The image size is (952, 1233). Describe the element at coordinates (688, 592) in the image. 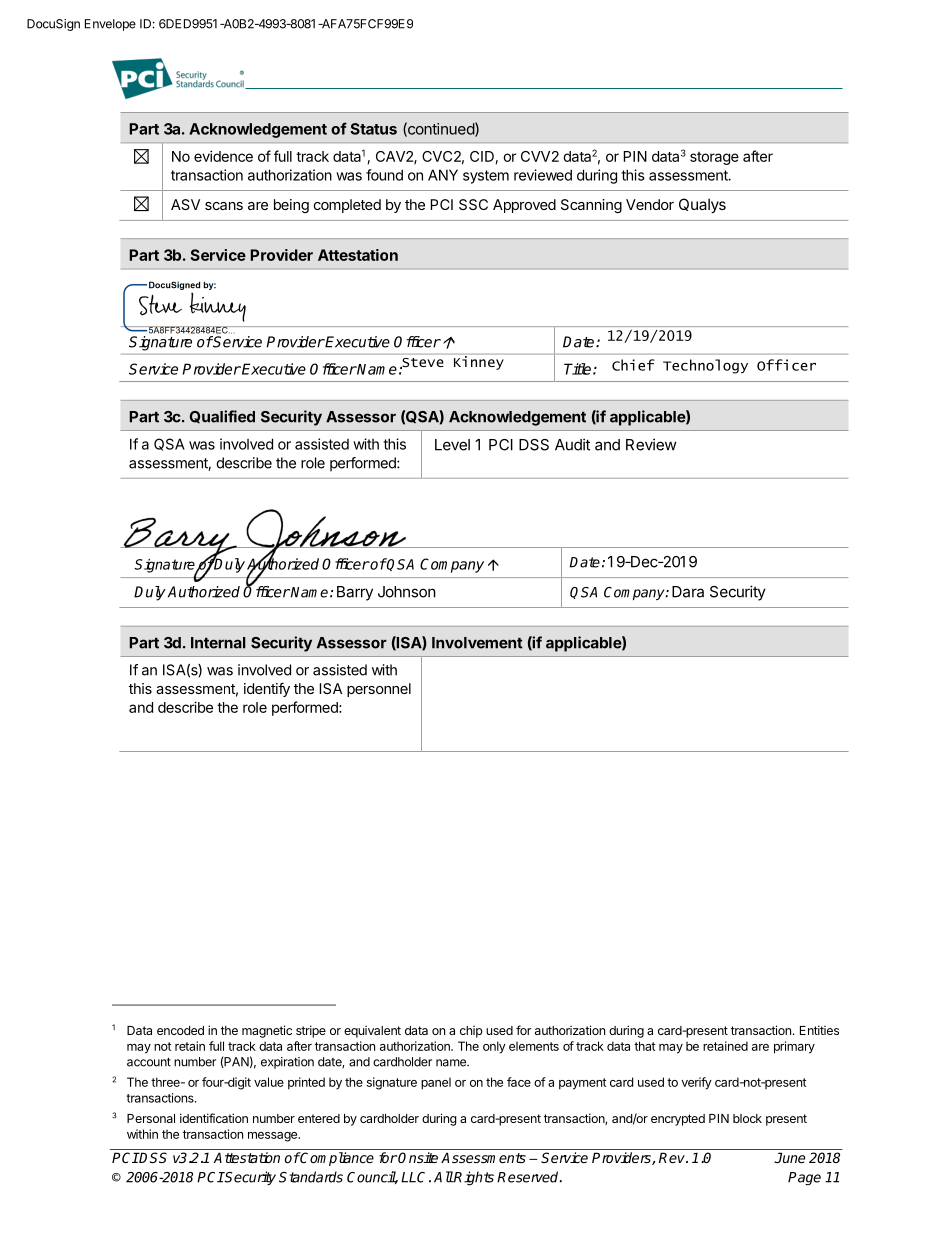

I see `Dara` at that location.
